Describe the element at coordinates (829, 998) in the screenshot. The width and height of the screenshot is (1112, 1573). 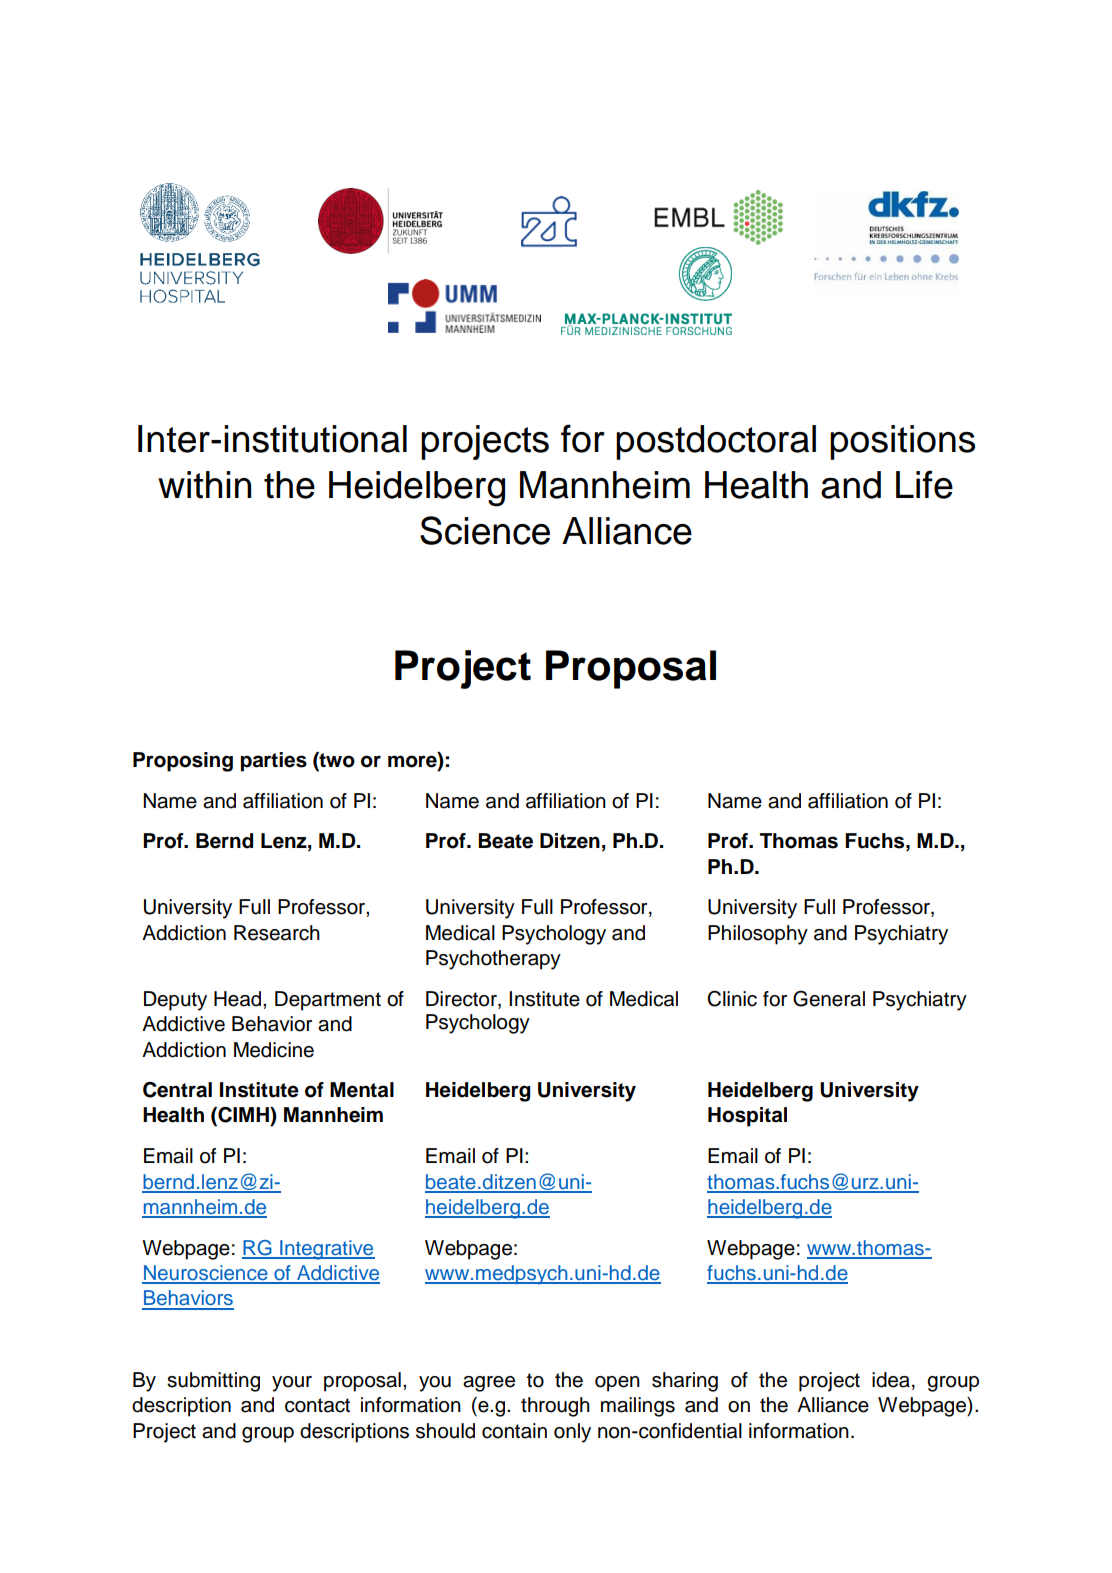
I see `General` at that location.
